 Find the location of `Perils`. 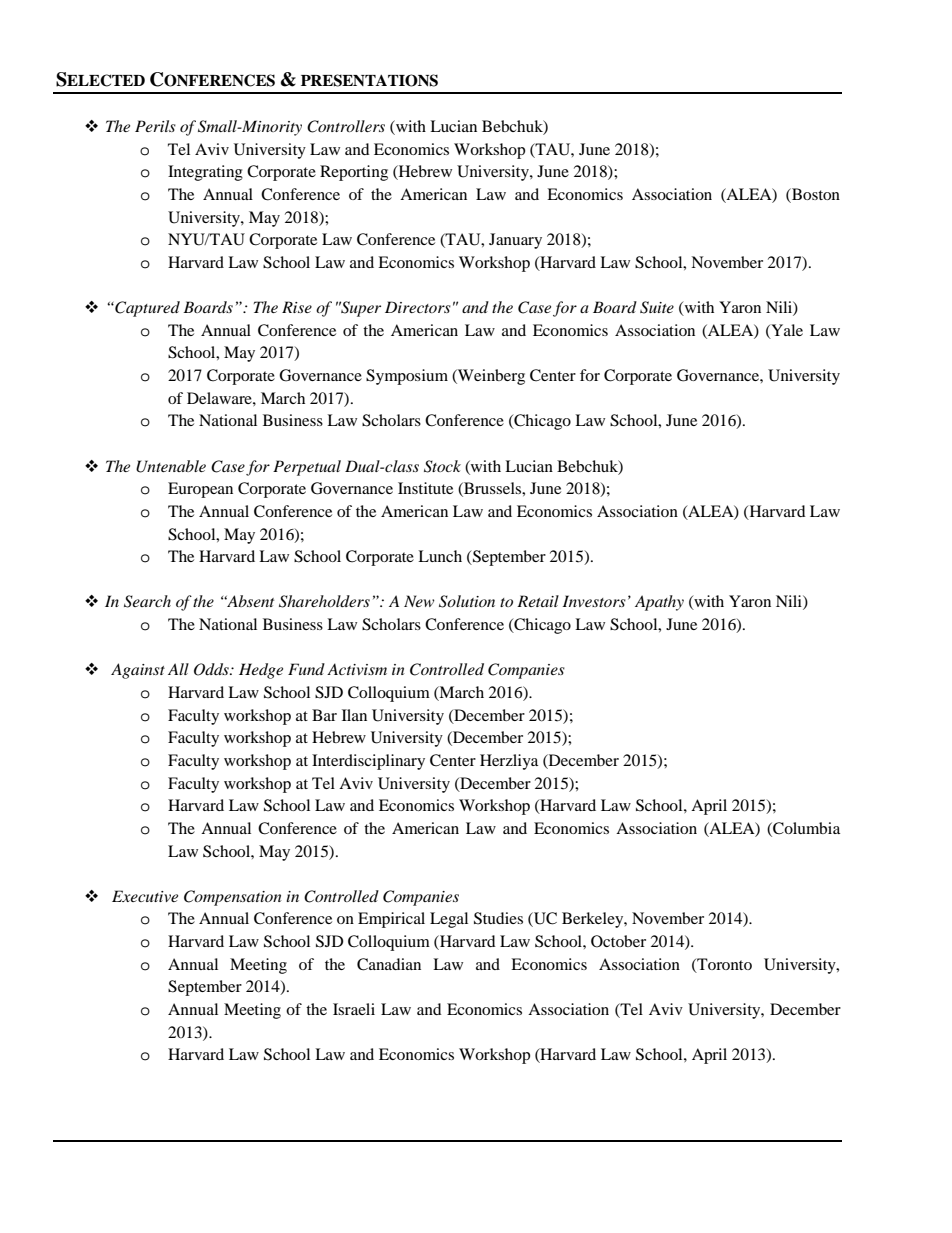

Perils is located at coordinates (155, 126).
